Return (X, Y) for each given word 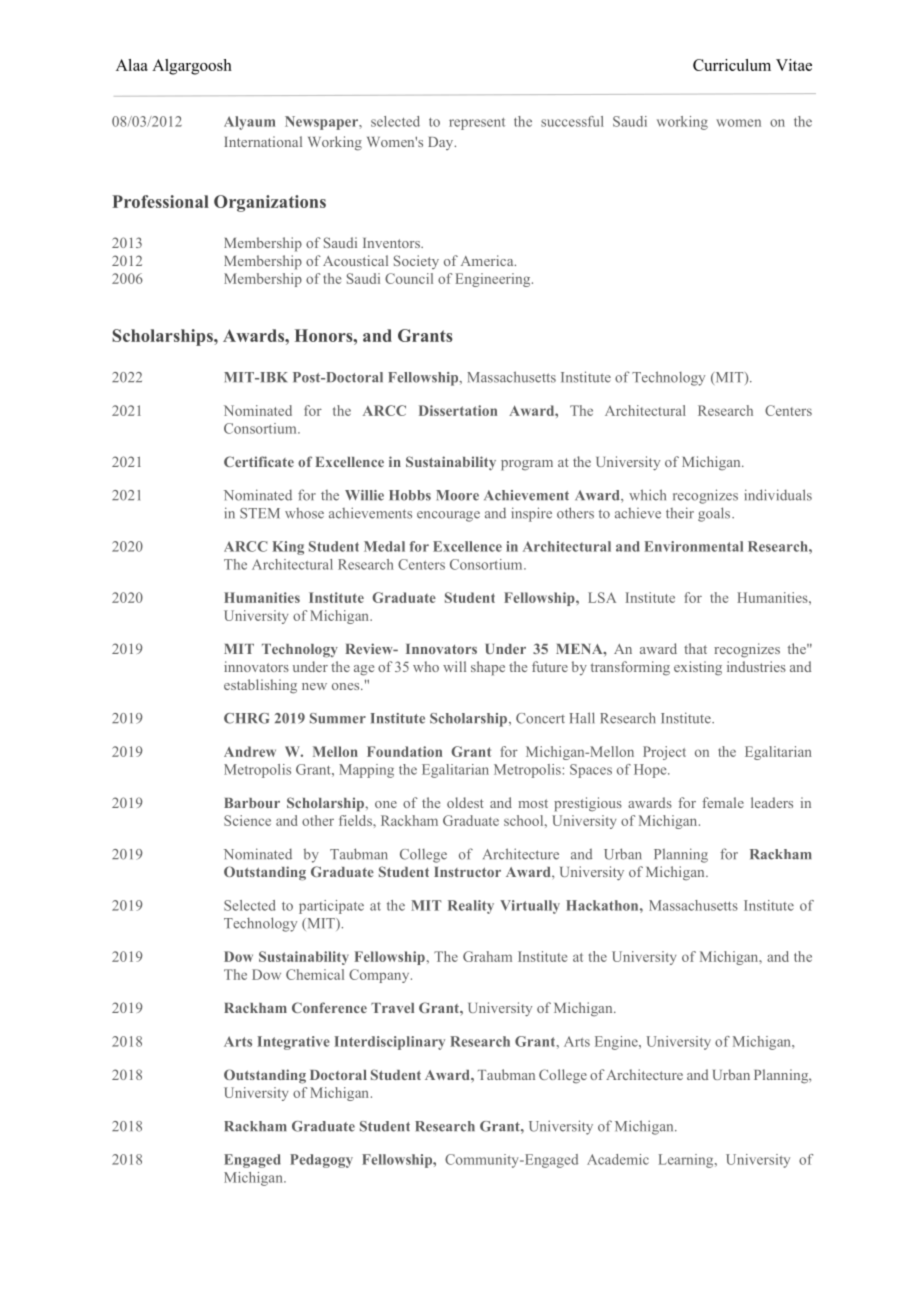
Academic (618, 1159)
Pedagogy (321, 1161)
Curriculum (732, 65)
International (263, 141)
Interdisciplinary (389, 1043)
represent (477, 124)
